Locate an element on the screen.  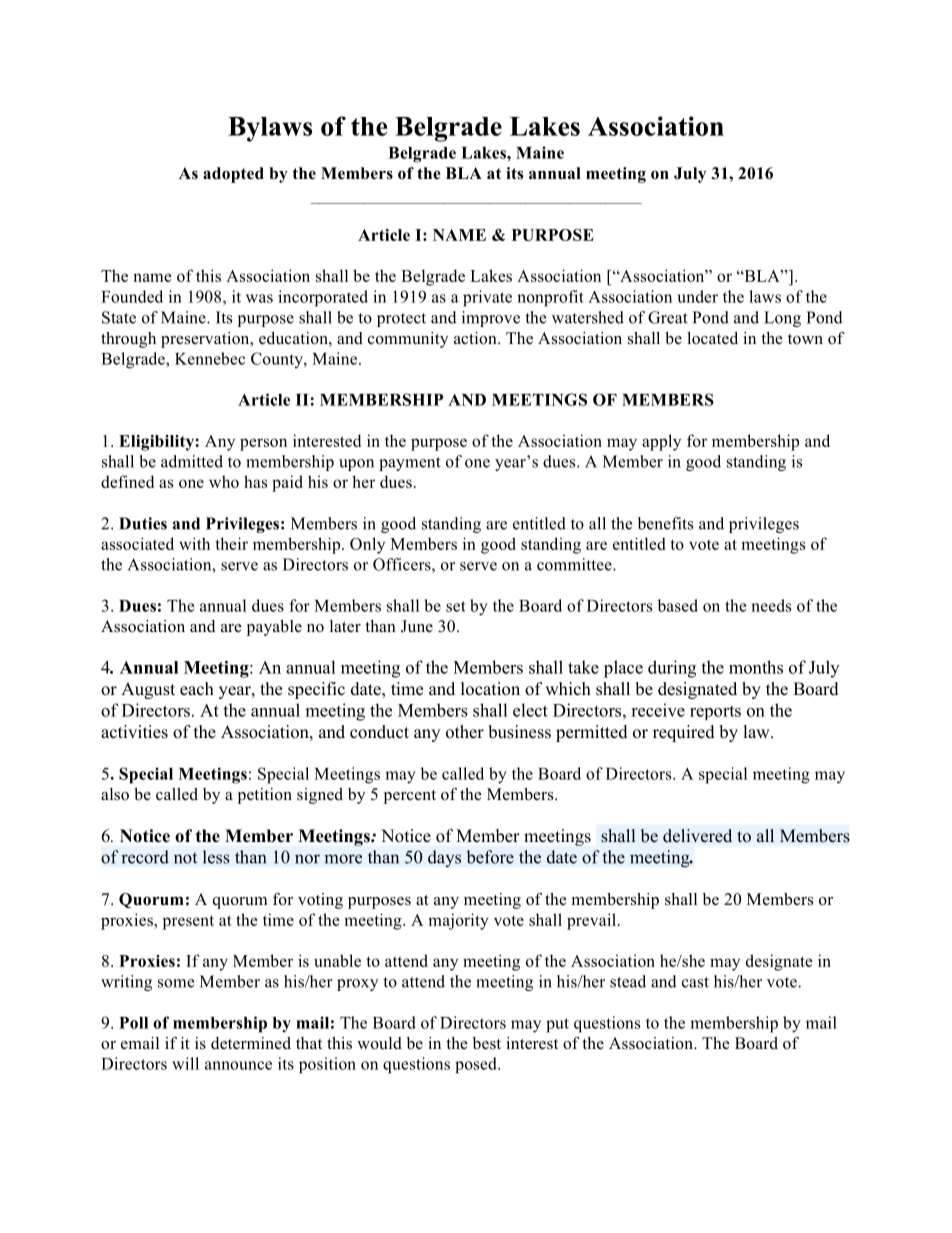
less is located at coordinates (216, 857).
